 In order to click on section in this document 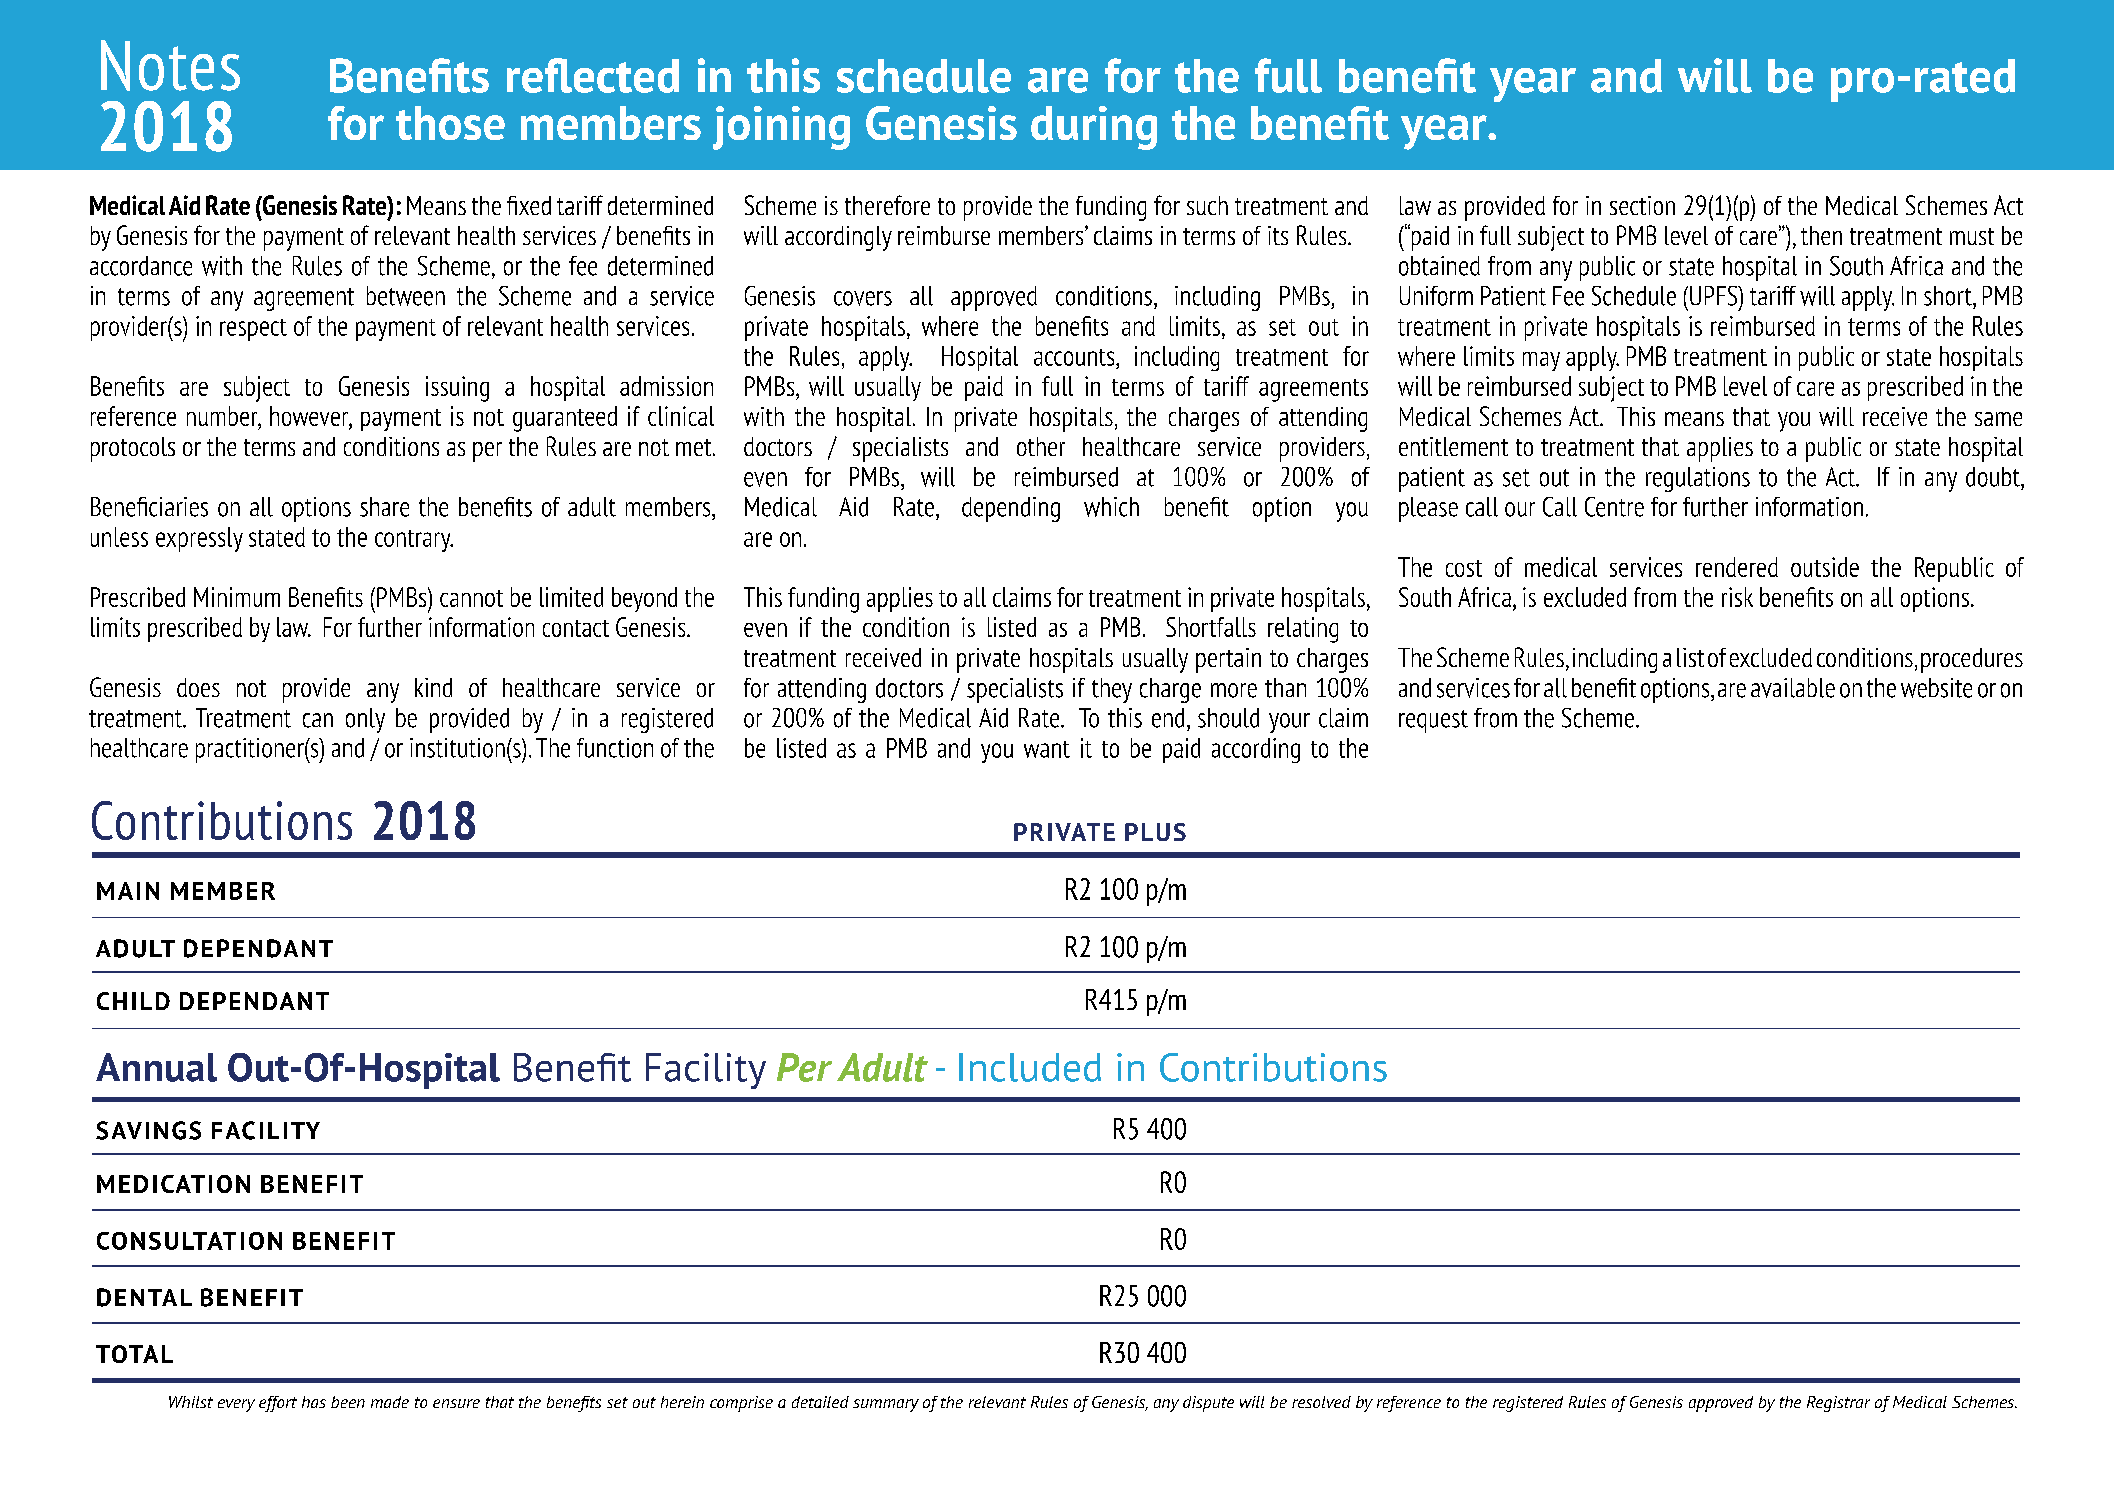, I will do `click(1642, 205)`.
